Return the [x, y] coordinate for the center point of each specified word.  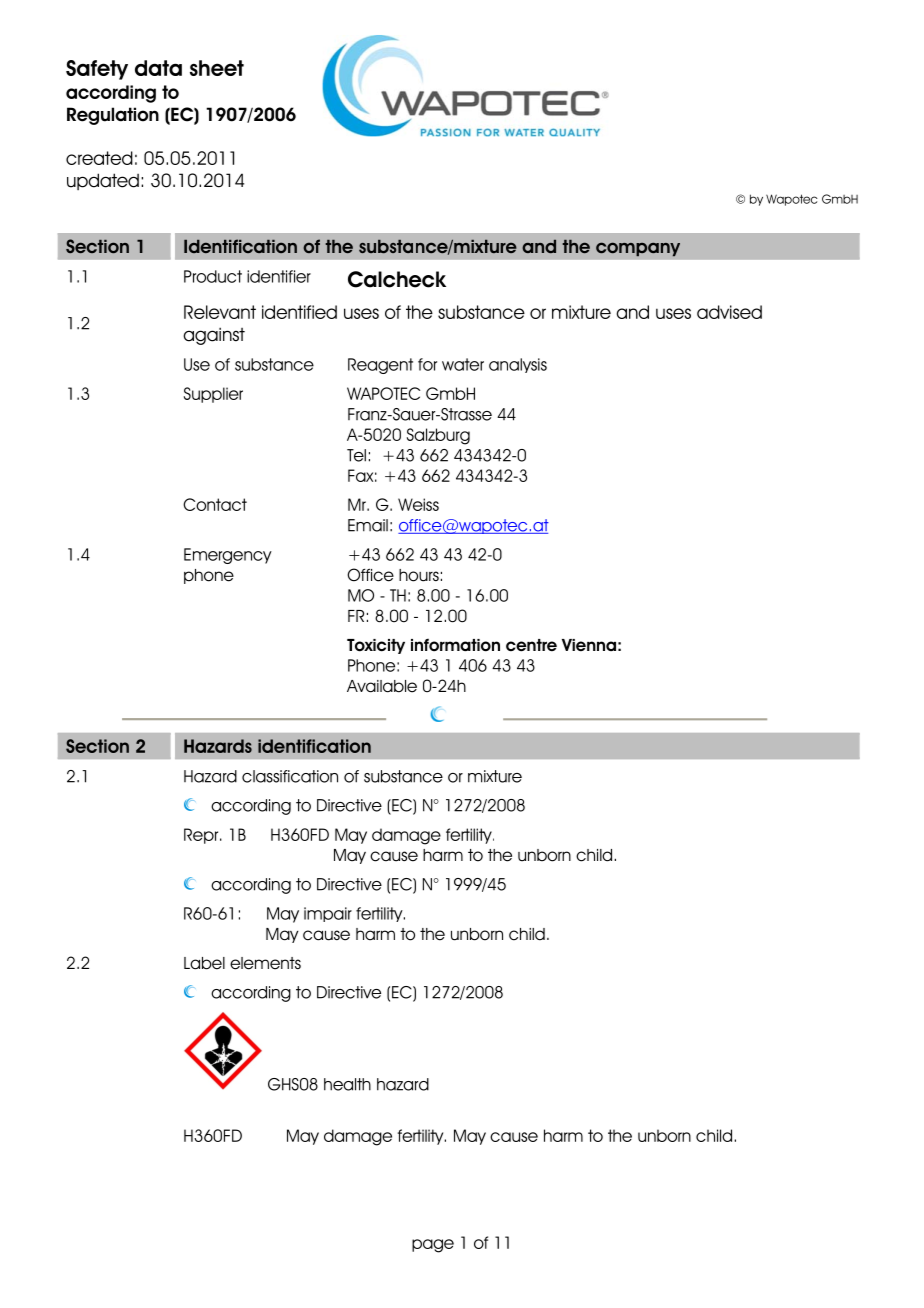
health [347, 1084]
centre [531, 645]
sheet [217, 68]
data [158, 68]
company [638, 249]
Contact [215, 504]
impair [328, 914]
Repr [202, 836]
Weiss [418, 504]
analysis [518, 365]
